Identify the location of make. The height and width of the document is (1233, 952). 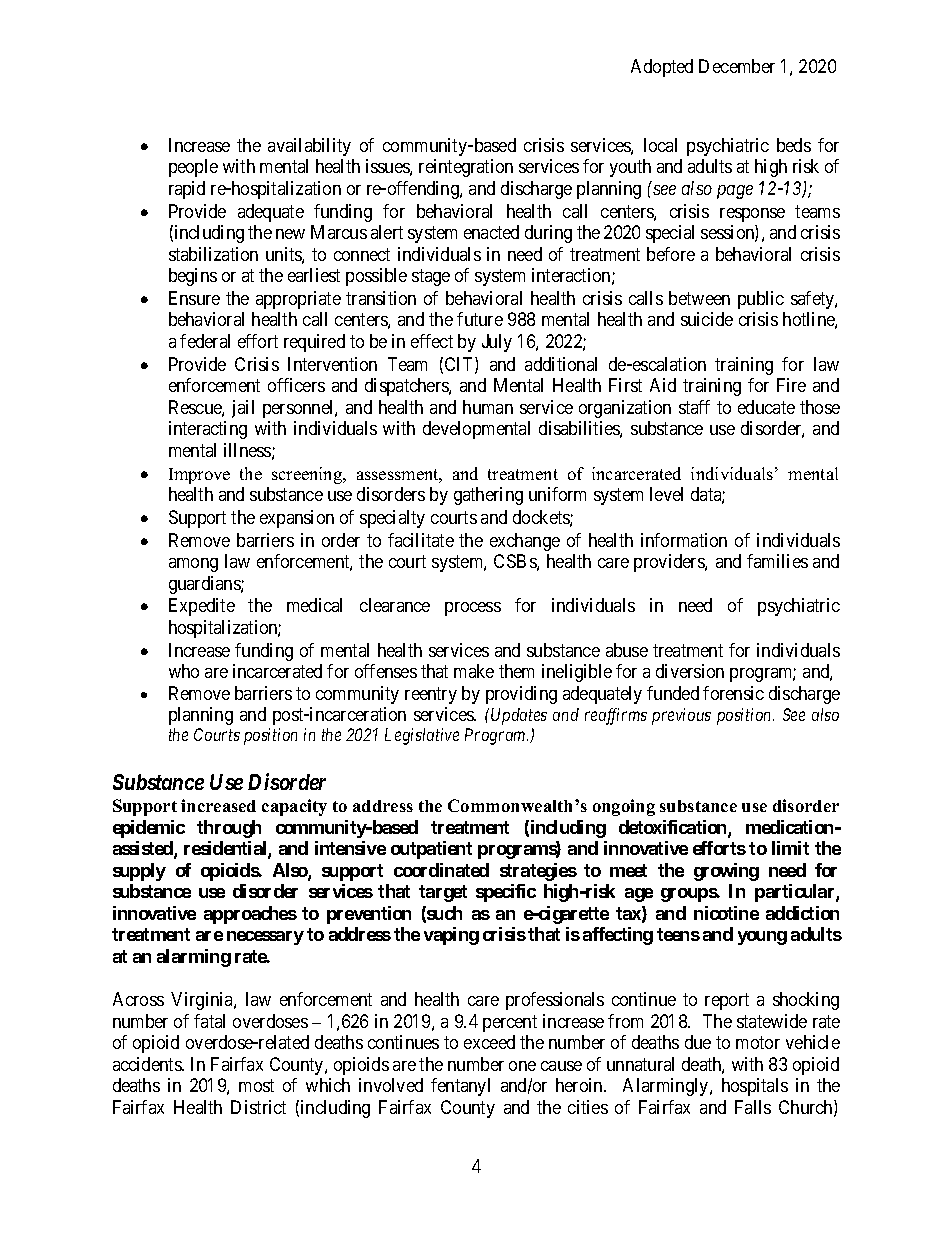
(474, 671).
